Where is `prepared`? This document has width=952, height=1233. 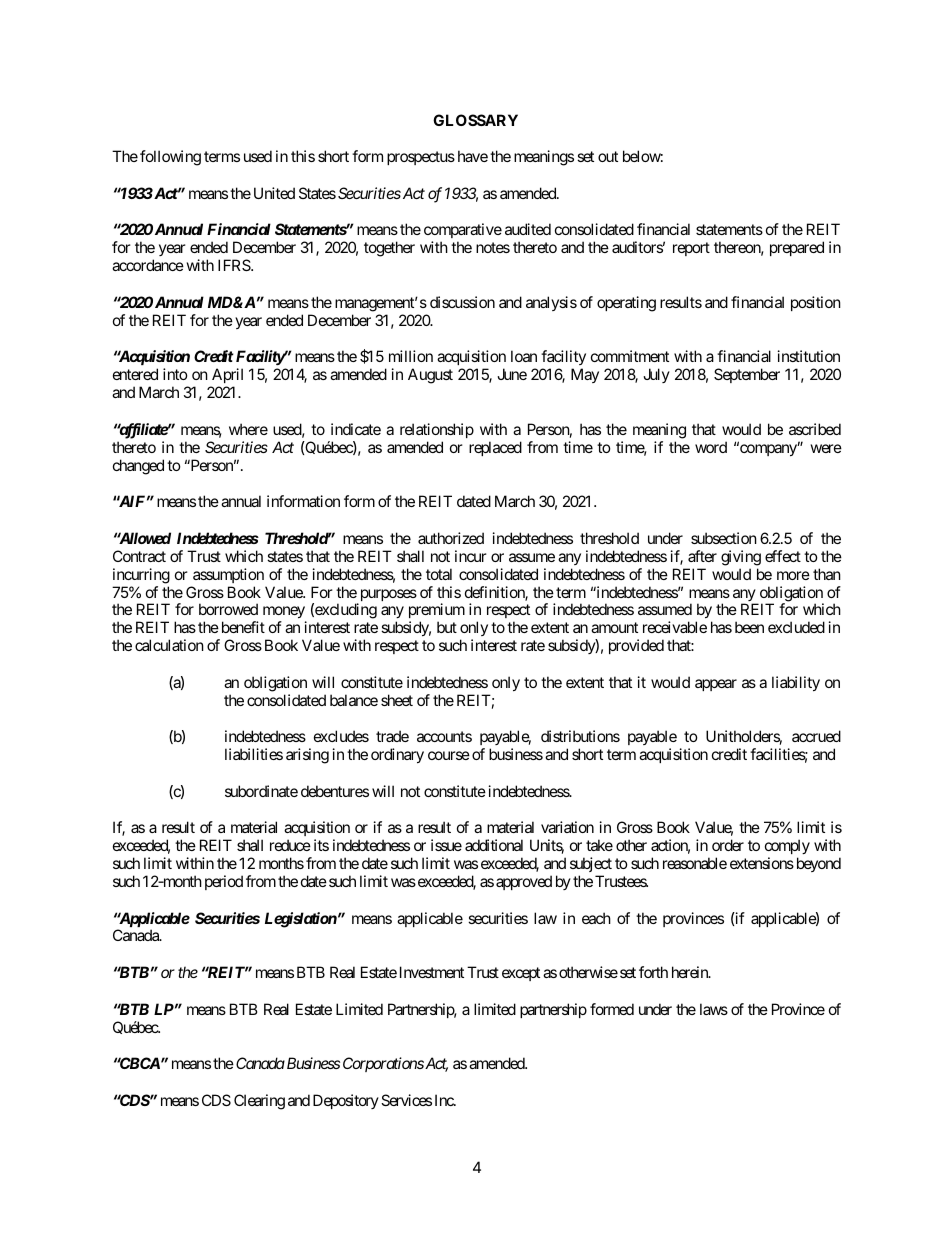 prepared is located at coordinates (797, 248).
